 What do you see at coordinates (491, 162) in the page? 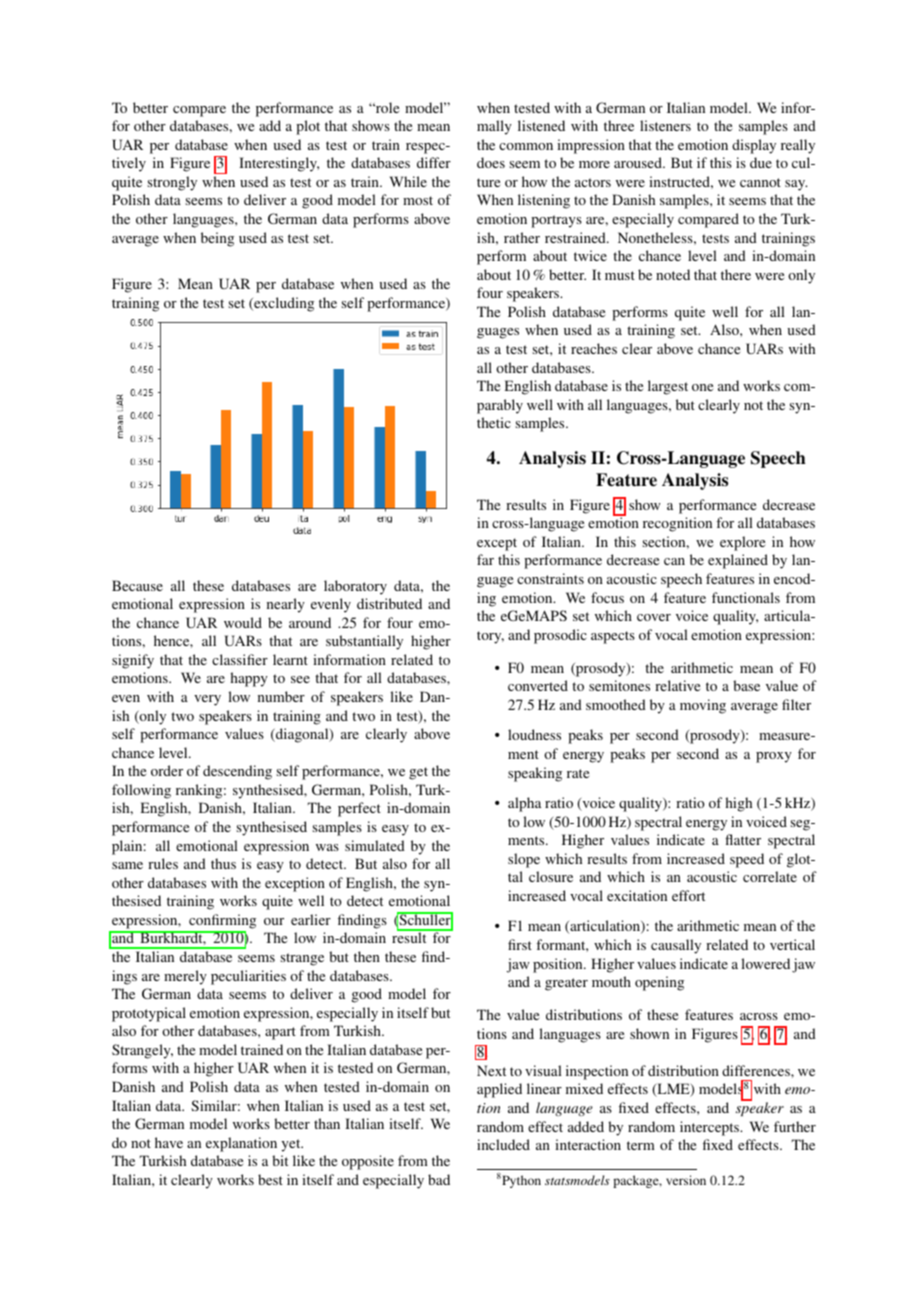
I see `does` at bounding box center [491, 162].
